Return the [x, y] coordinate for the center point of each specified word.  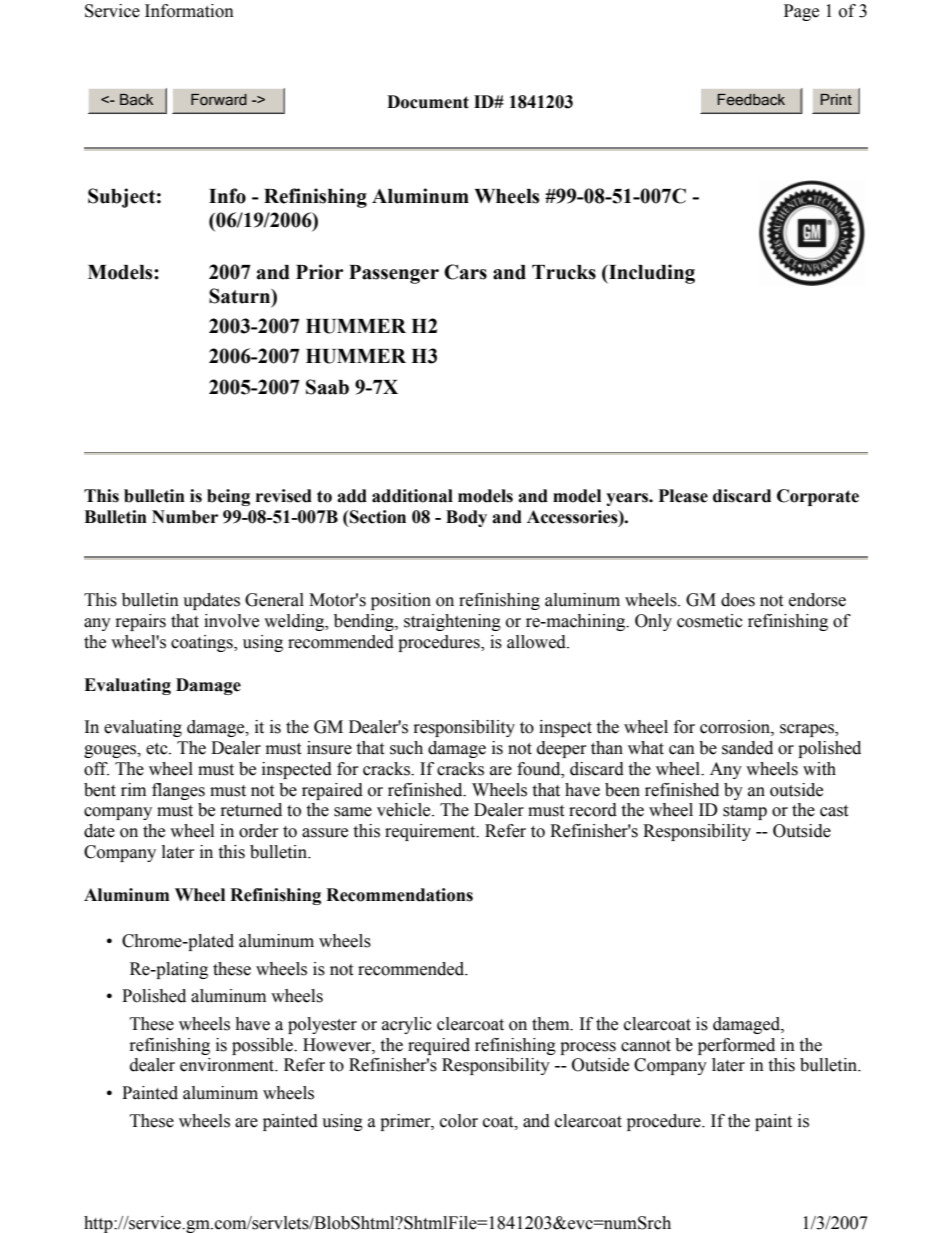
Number [185, 517]
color [459, 1121]
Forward [219, 100]
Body [466, 518]
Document [428, 102]
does [738, 600]
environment [228, 1065]
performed [736, 1046]
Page [801, 12]
